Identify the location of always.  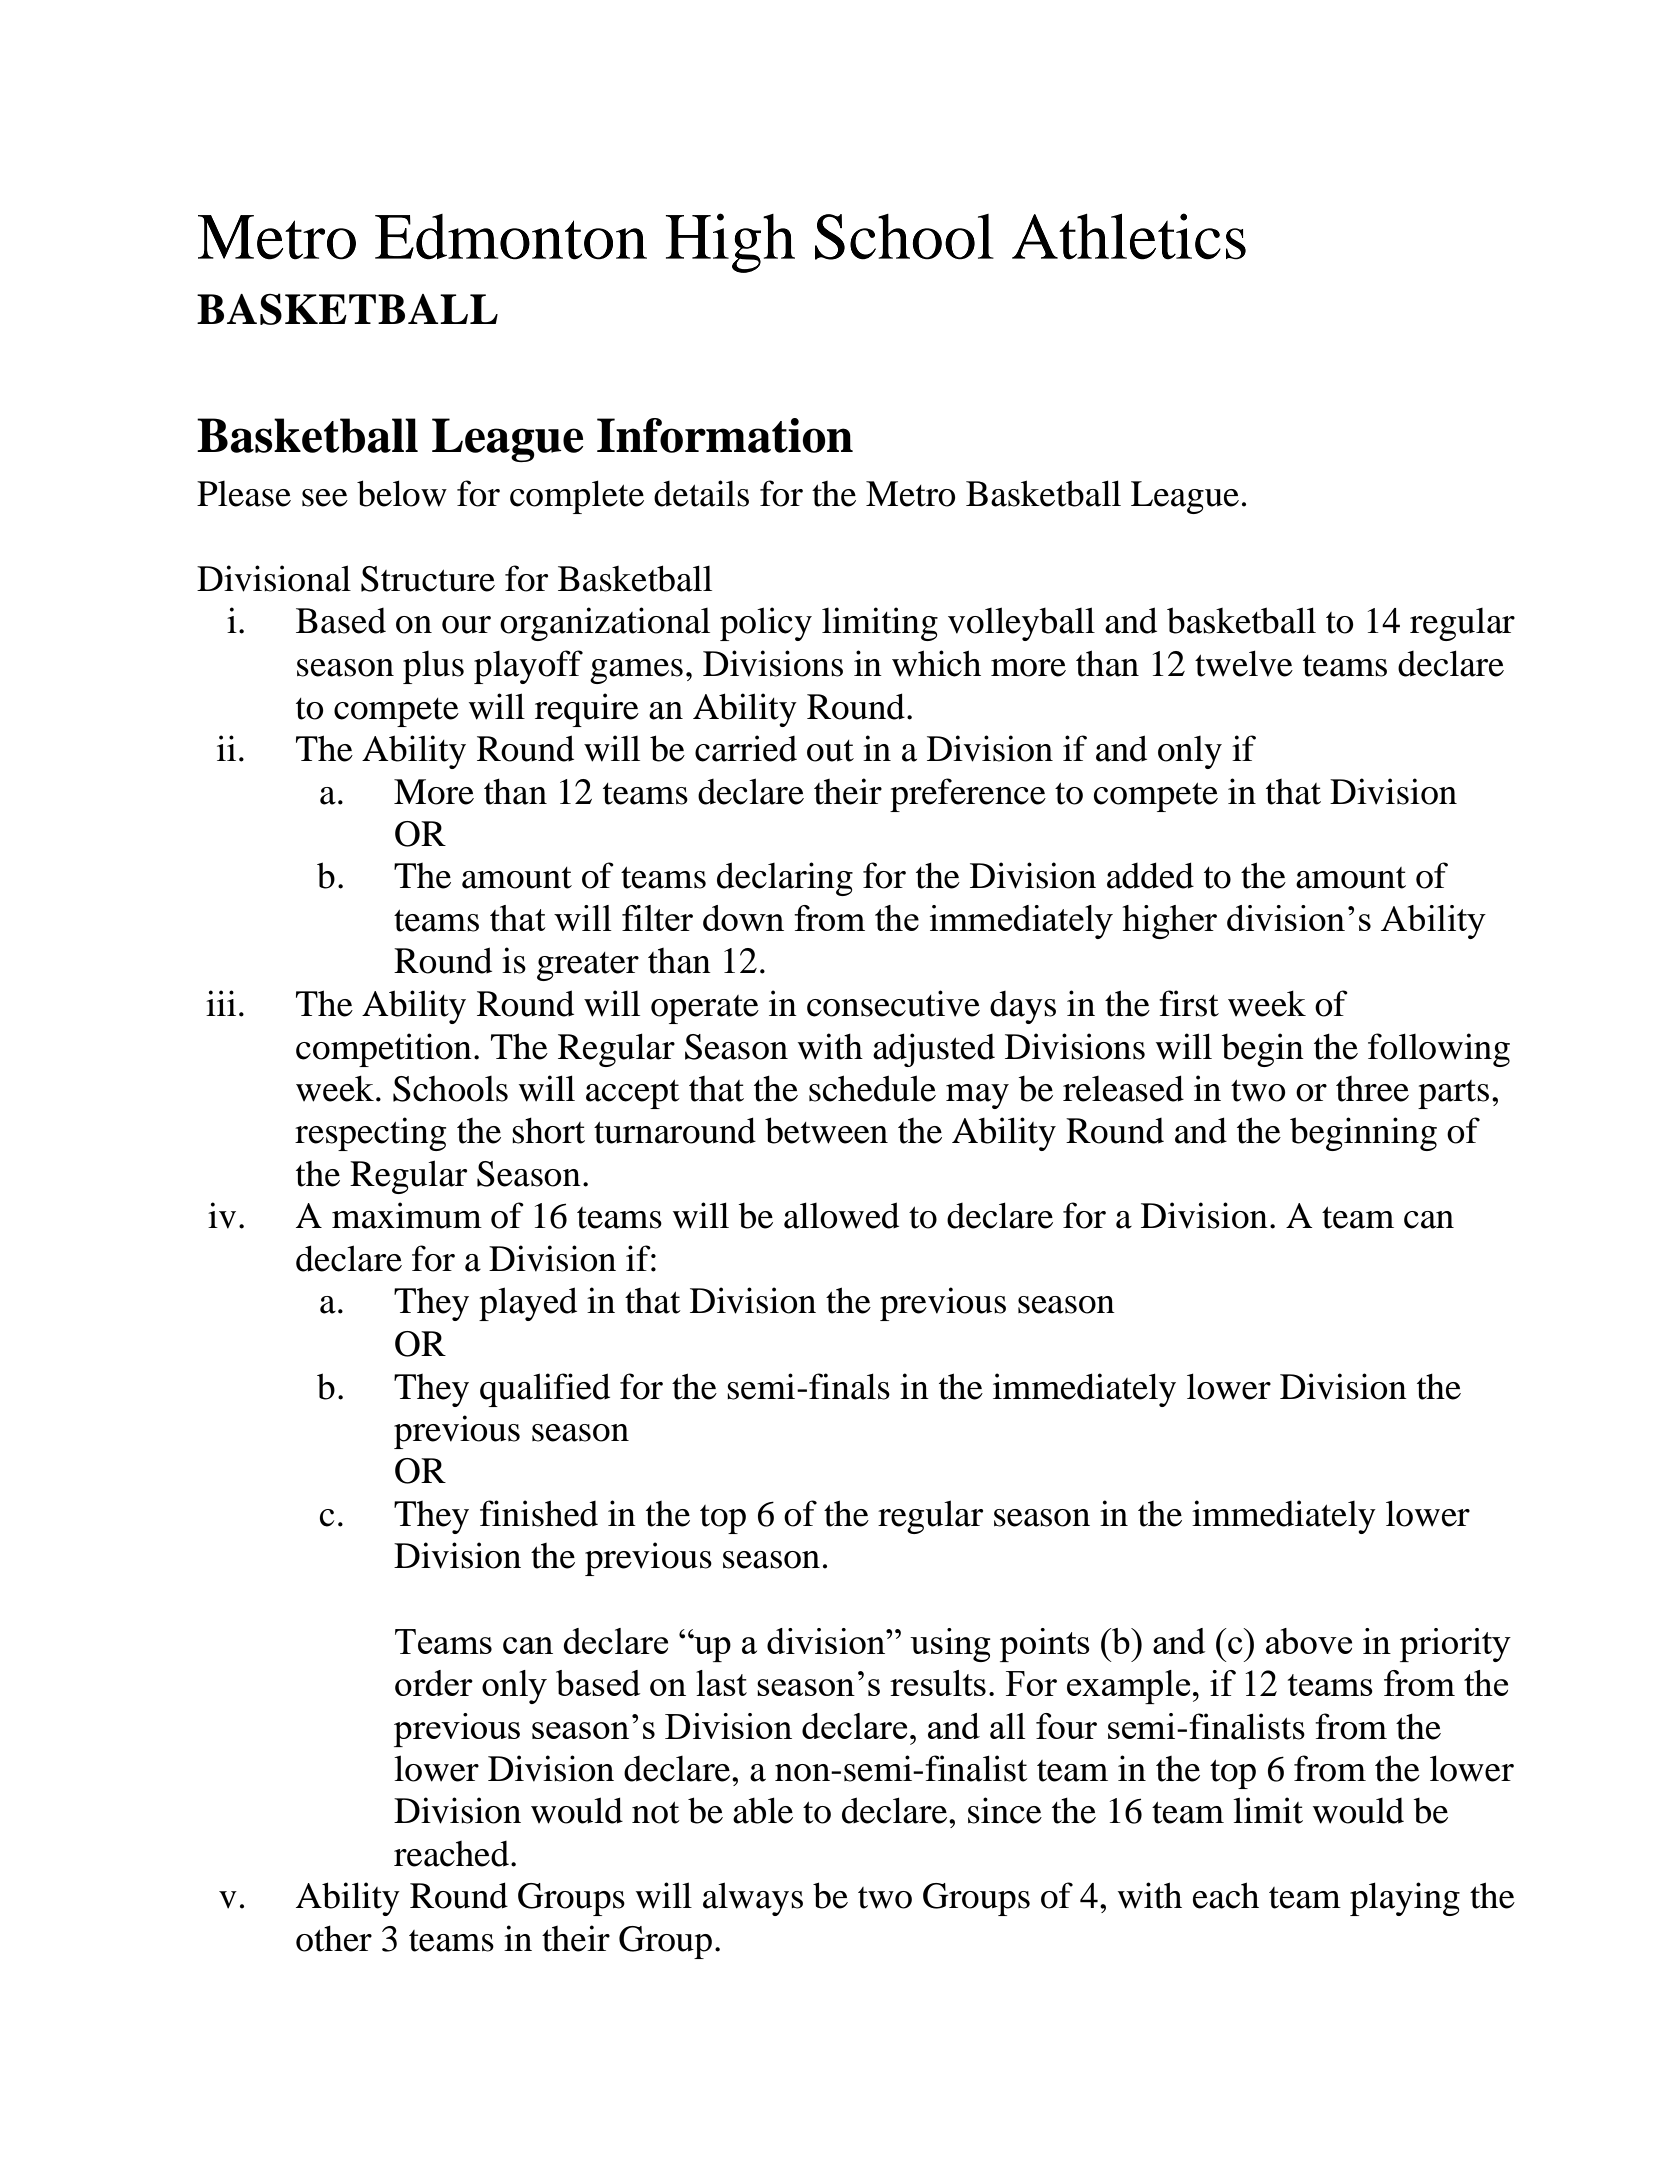
(753, 1899).
